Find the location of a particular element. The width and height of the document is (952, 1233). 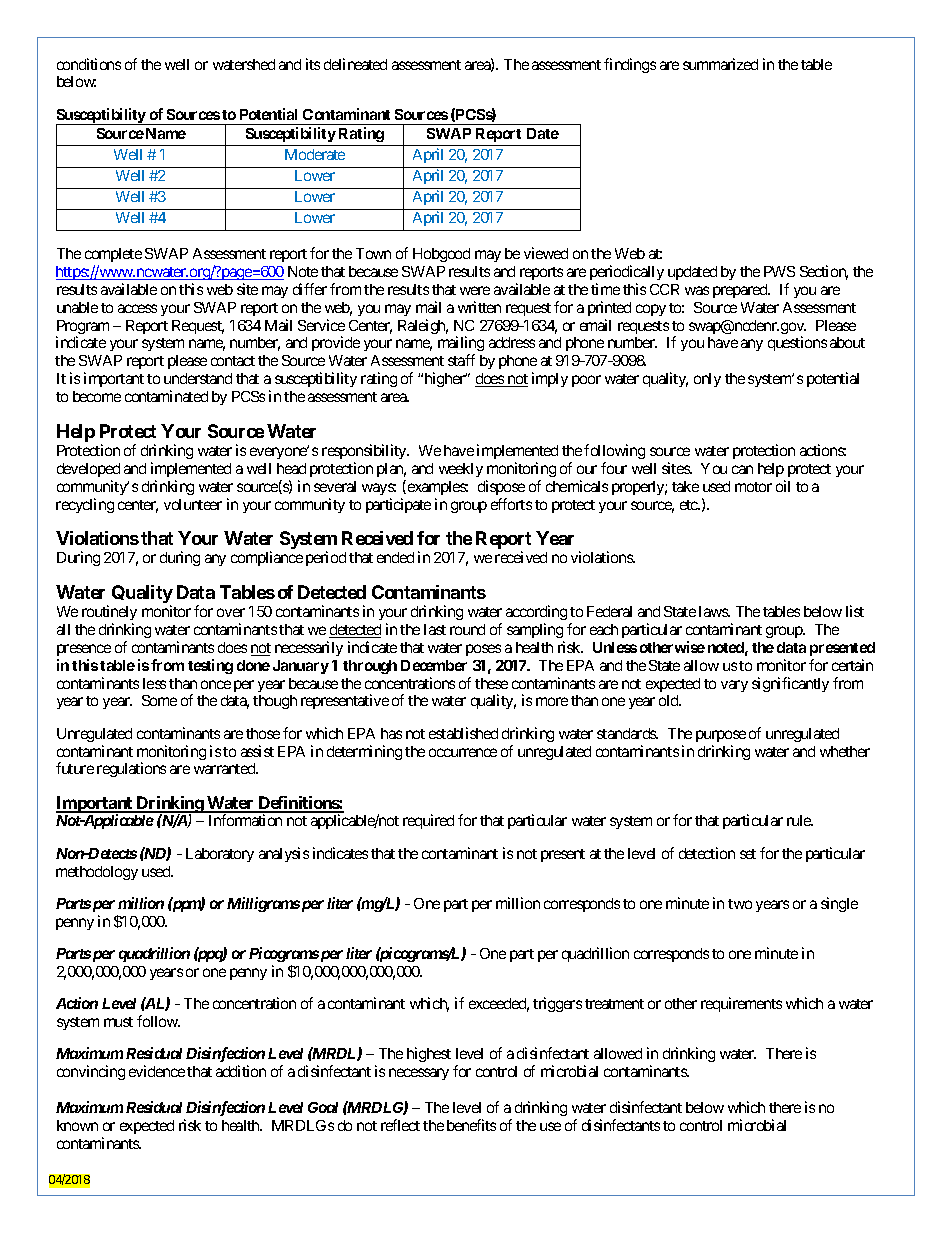

summarized is located at coordinates (720, 64).
